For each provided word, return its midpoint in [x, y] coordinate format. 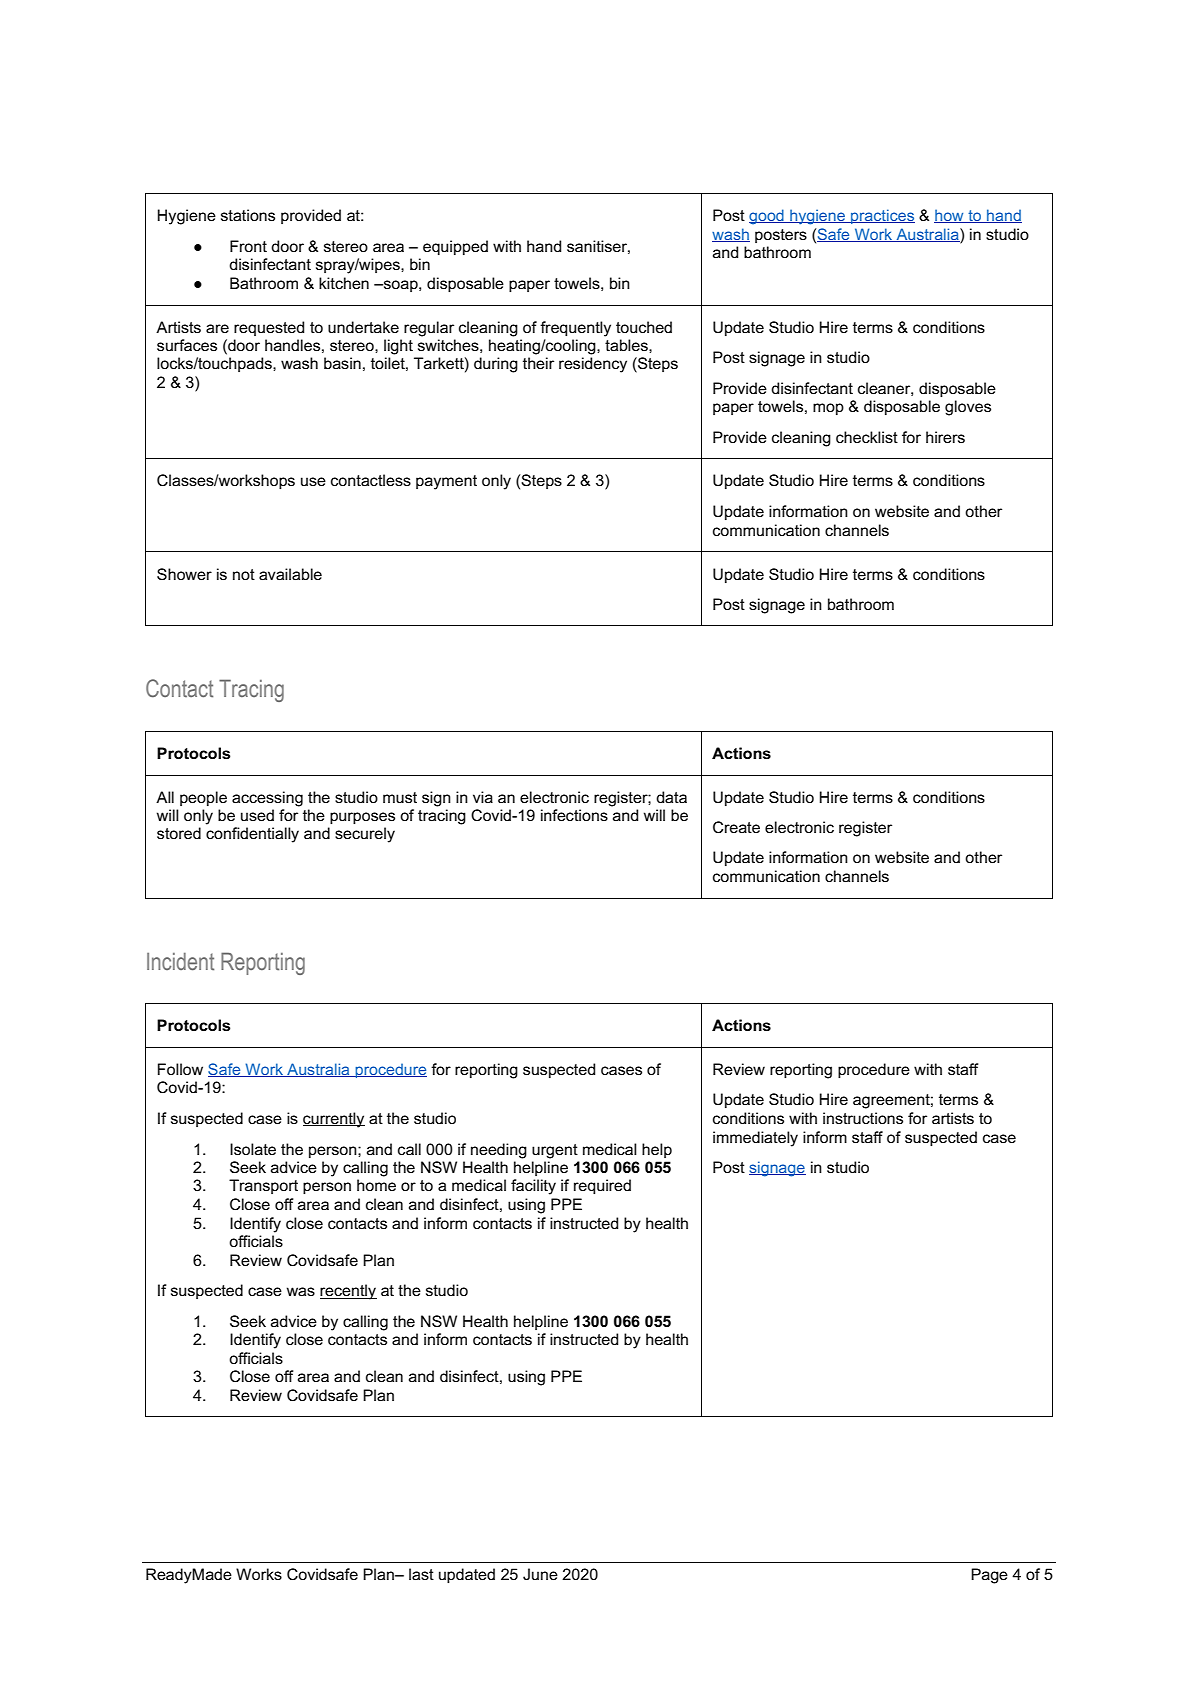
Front [248, 246]
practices [882, 216]
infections [574, 815]
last [421, 1574]
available [290, 574]
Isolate [253, 1149]
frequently [575, 329]
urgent [555, 1151]
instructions [863, 1118]
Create [736, 827]
